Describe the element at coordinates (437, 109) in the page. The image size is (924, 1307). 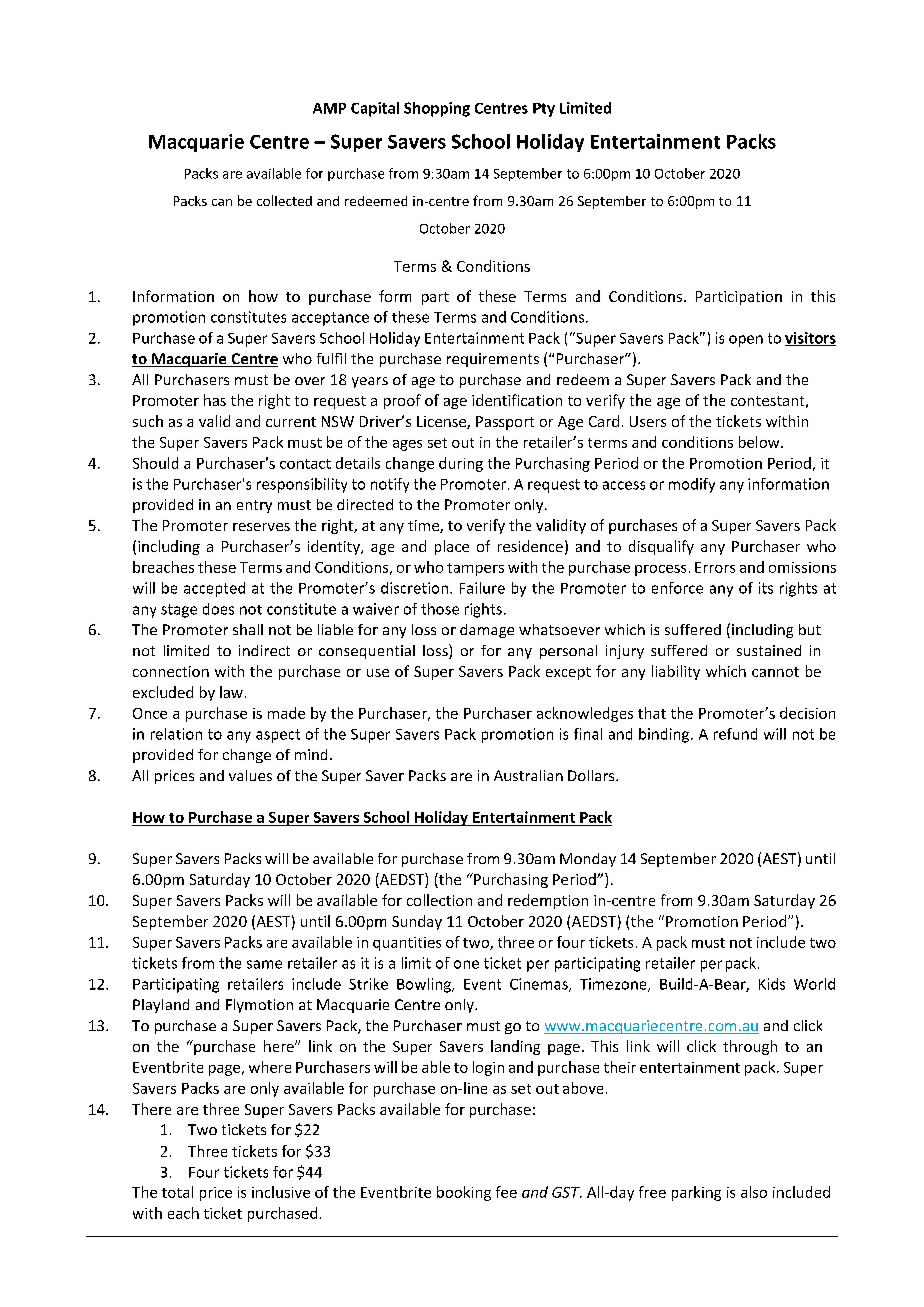
I see `Shopping` at that location.
